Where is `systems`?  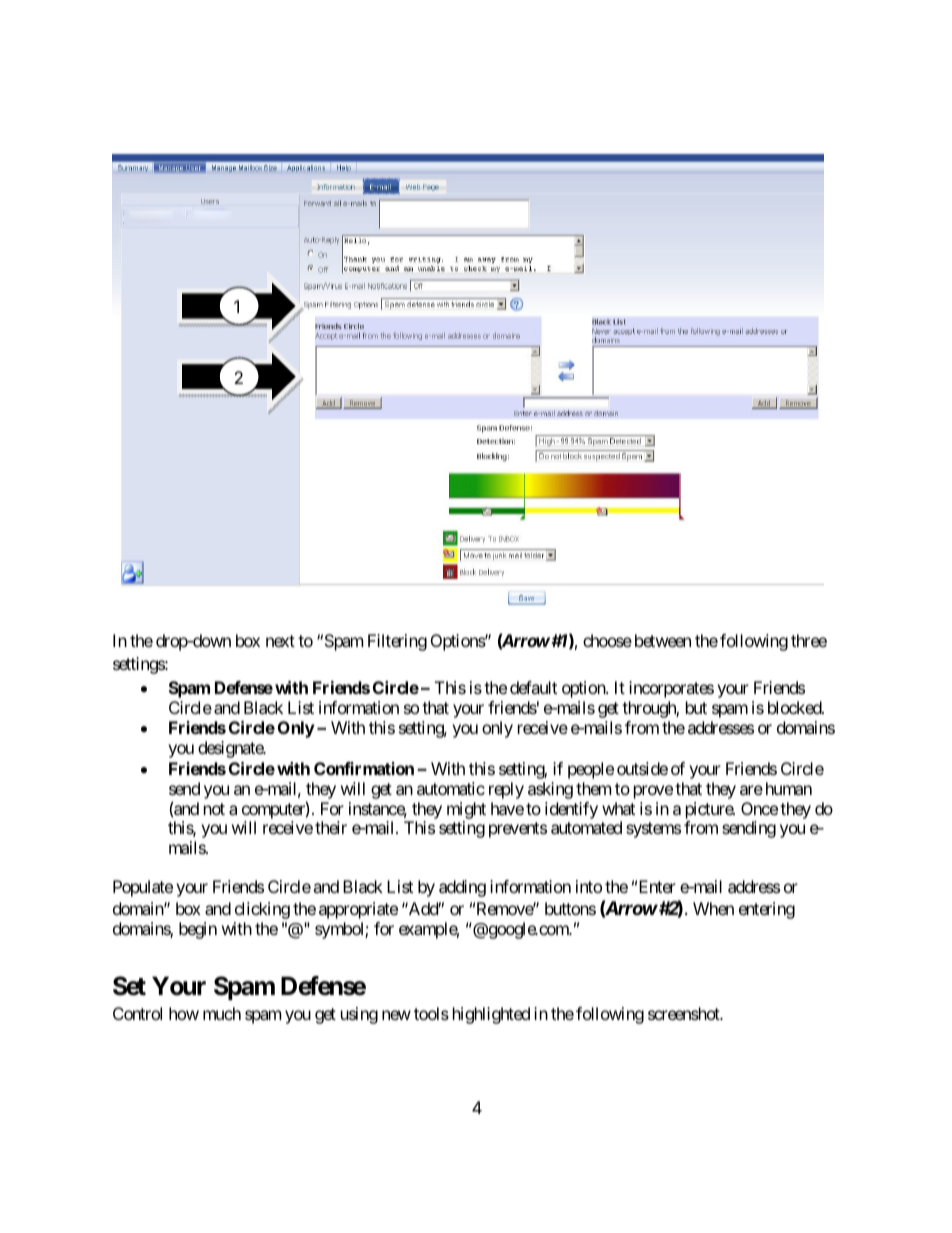
systems is located at coordinates (653, 830).
